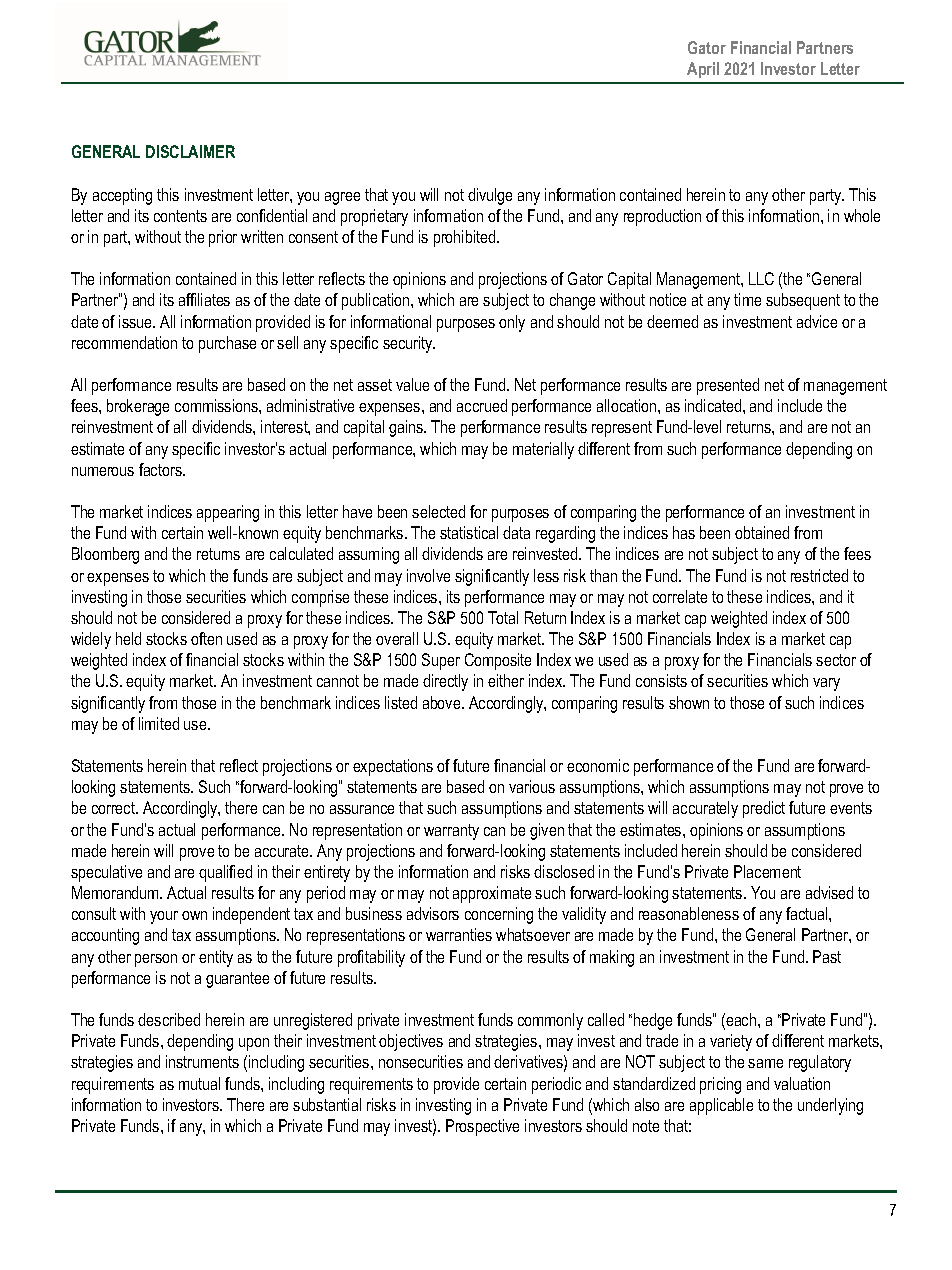 The image size is (952, 1270). What do you see at coordinates (482, 1127) in the document?
I see `Prospective` at bounding box center [482, 1127].
